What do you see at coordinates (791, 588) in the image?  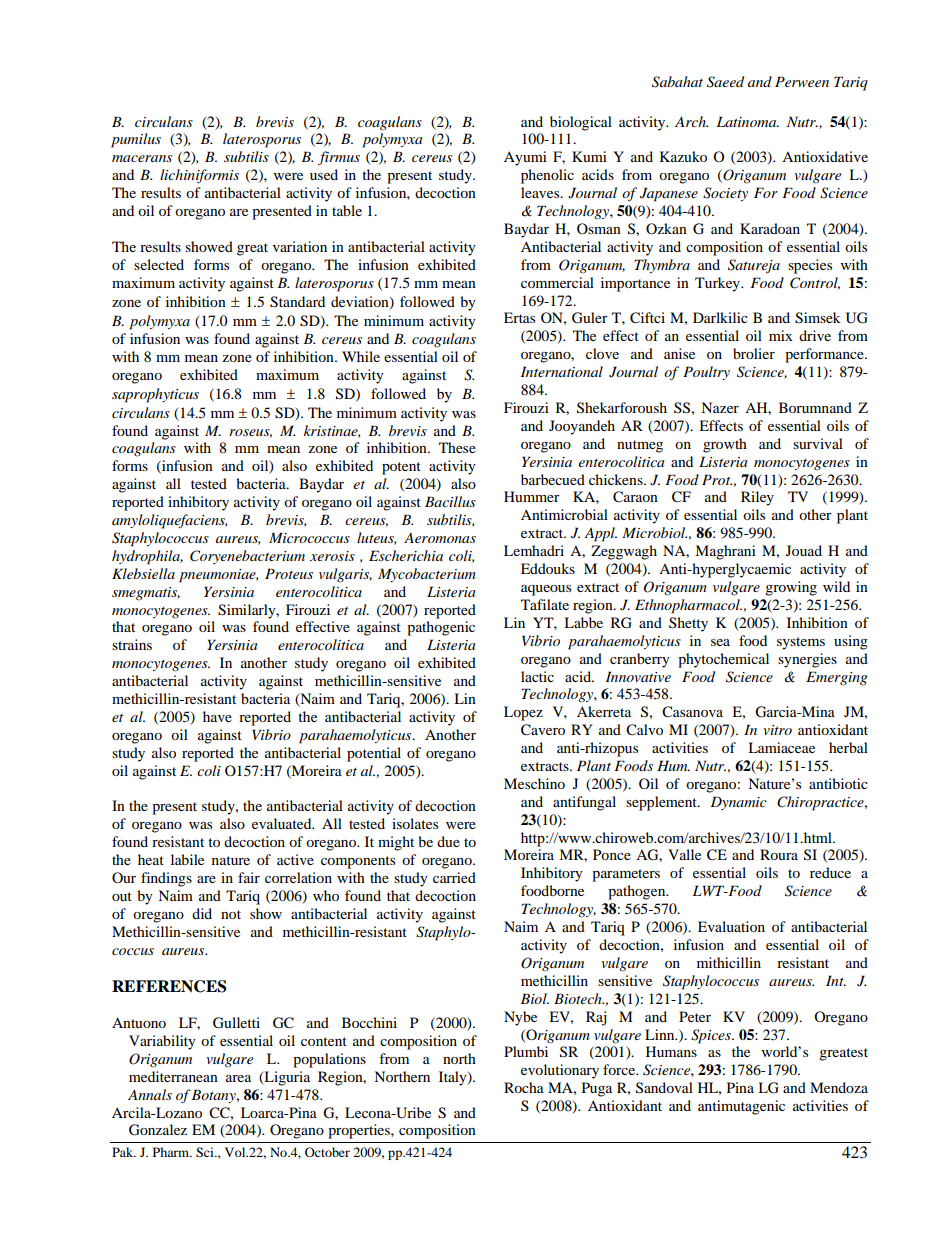 I see `growing` at bounding box center [791, 588].
